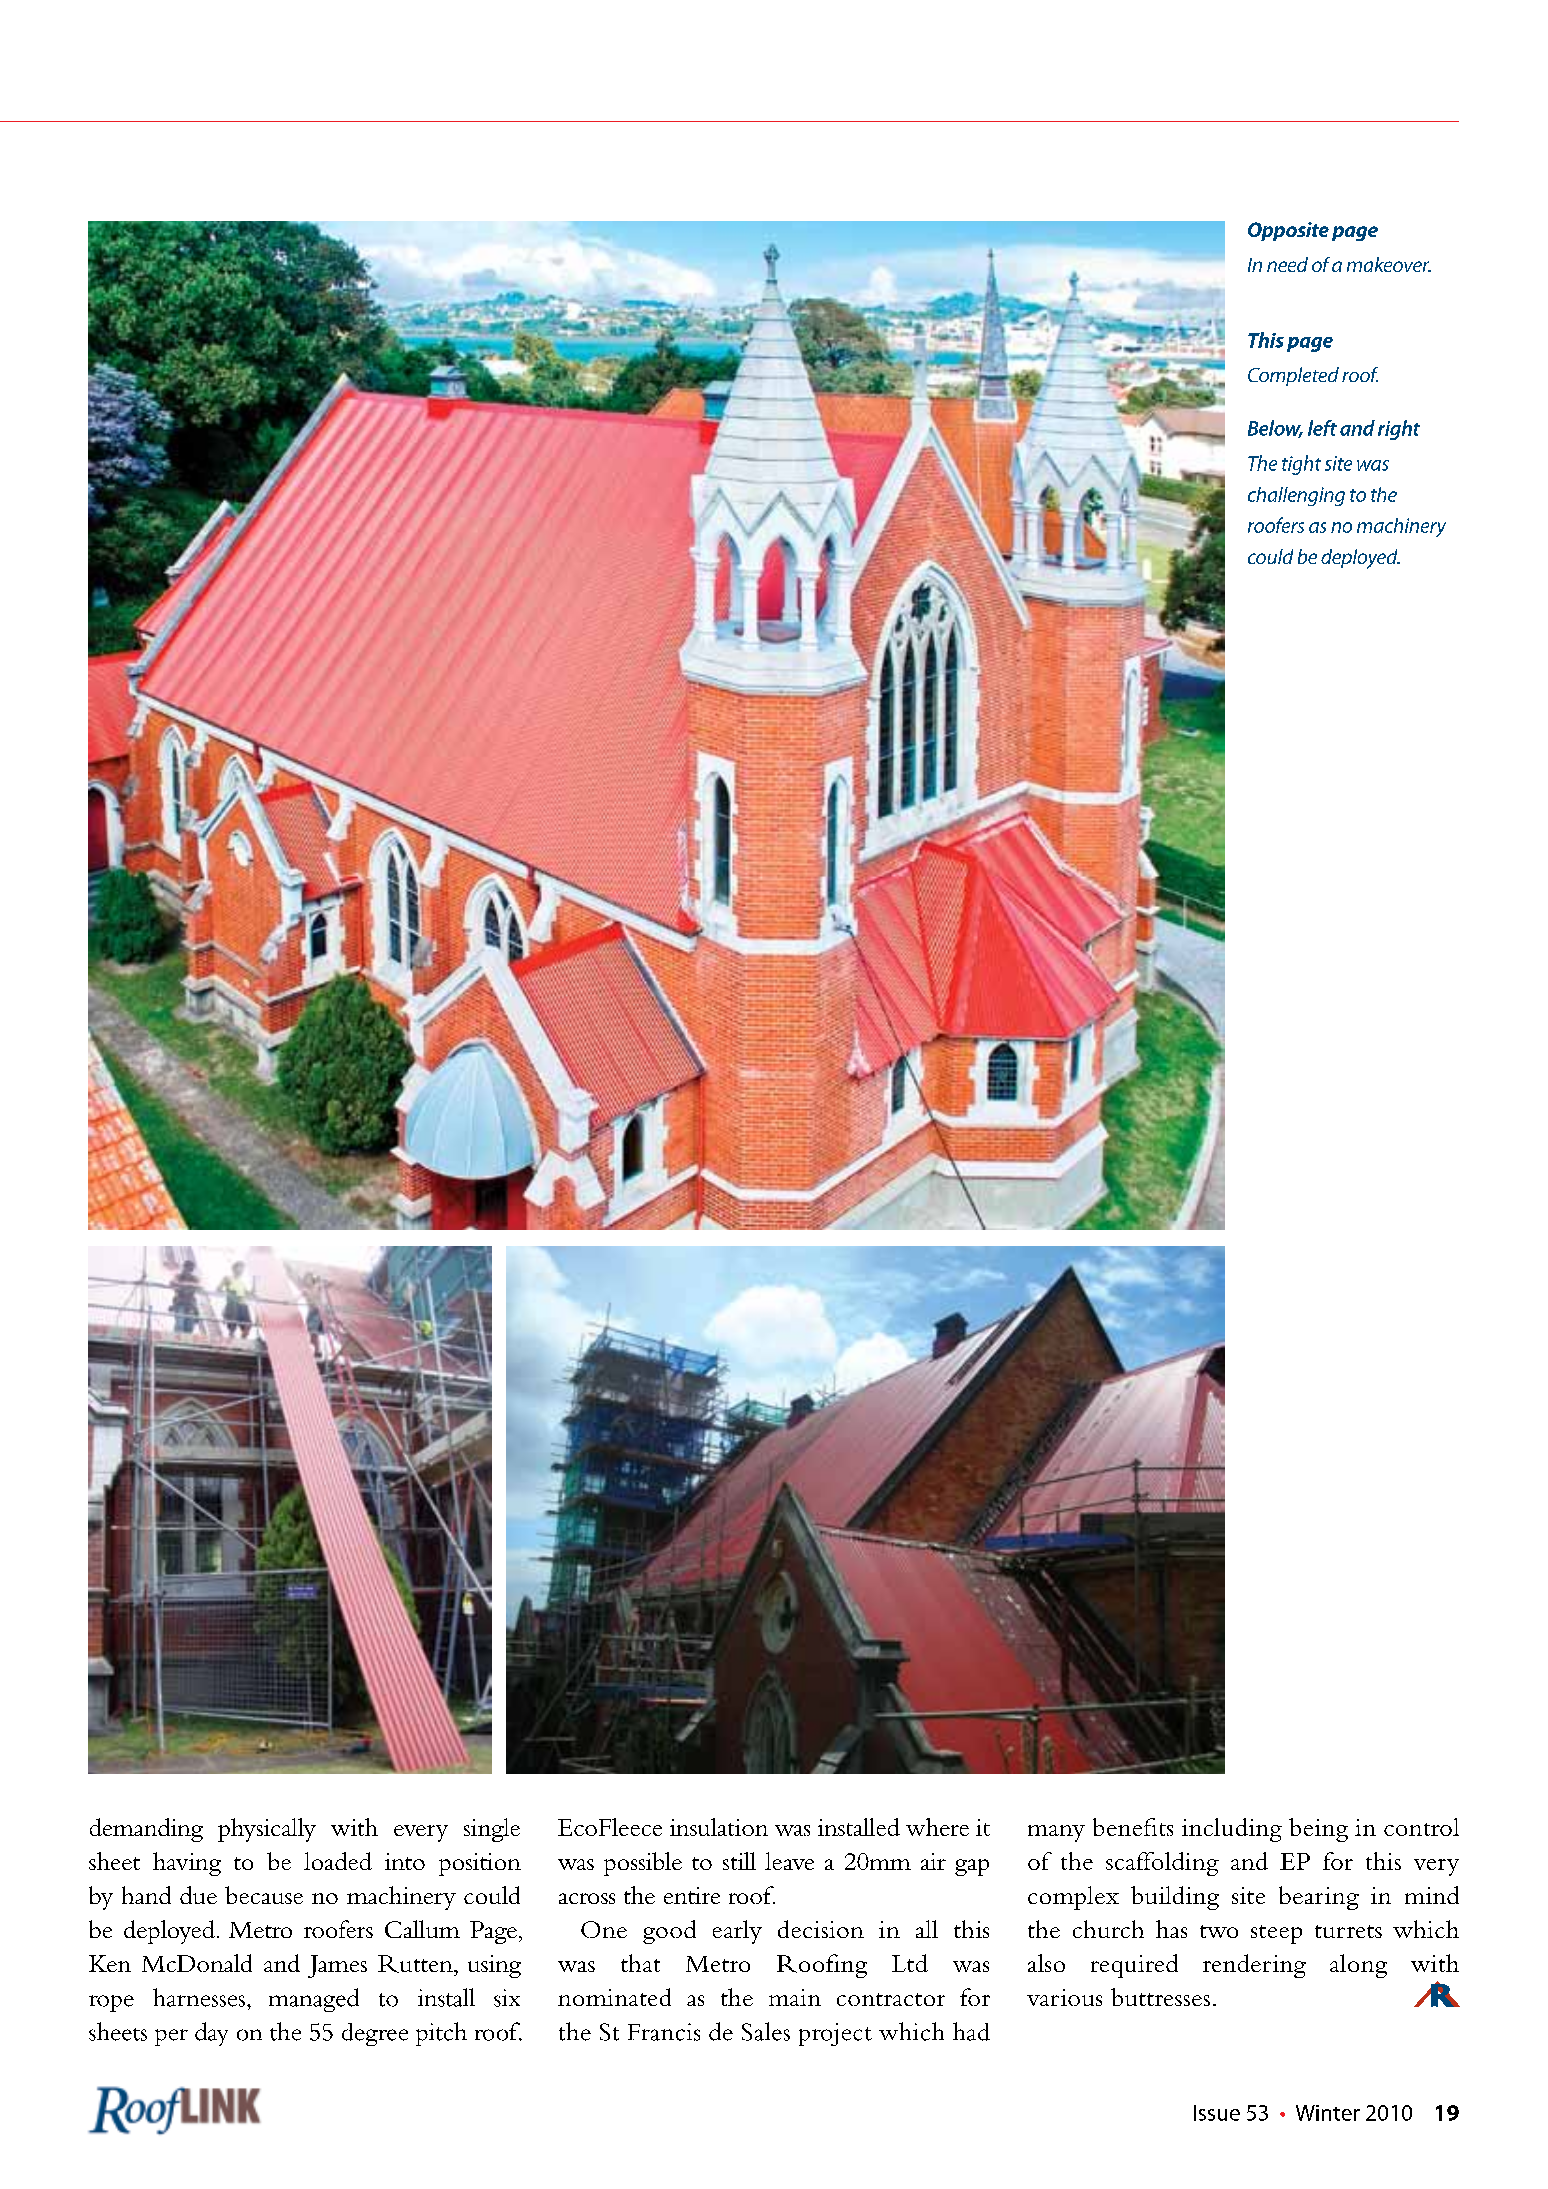  Describe the element at coordinates (1287, 264) in the screenshot. I see `need` at that location.
